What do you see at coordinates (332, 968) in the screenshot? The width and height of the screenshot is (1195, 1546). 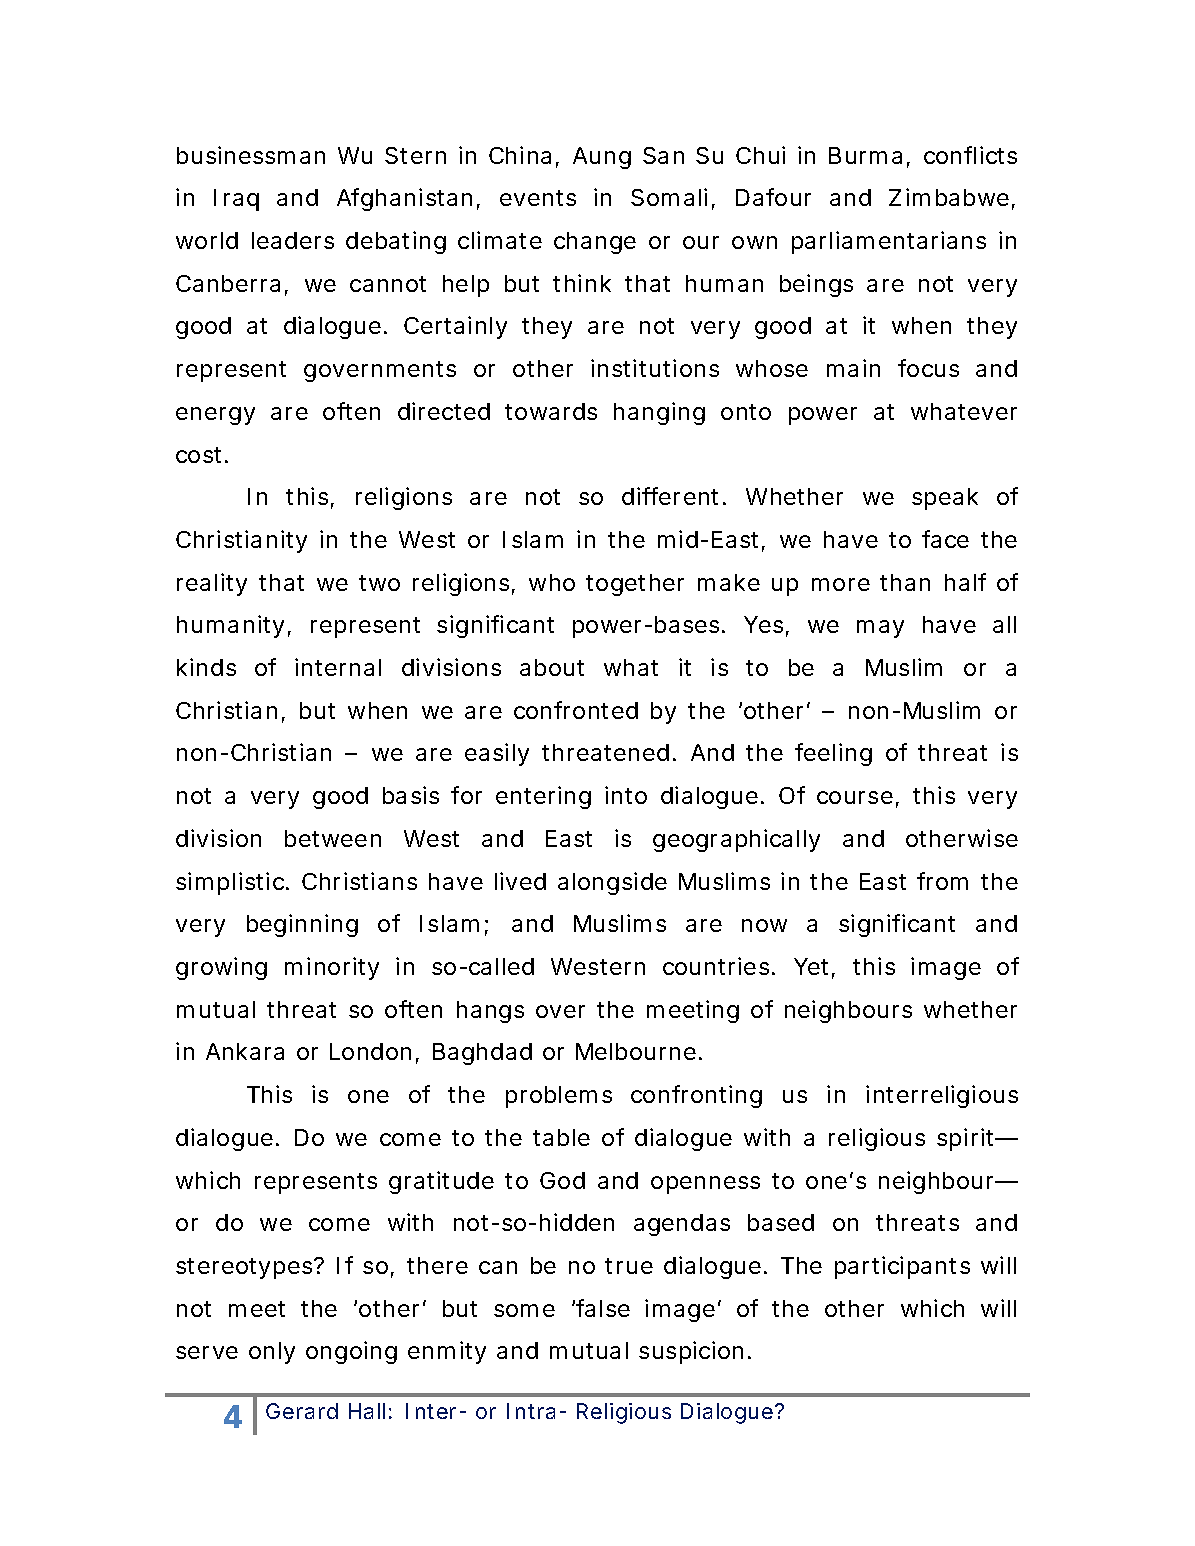 I see `minority` at bounding box center [332, 968].
